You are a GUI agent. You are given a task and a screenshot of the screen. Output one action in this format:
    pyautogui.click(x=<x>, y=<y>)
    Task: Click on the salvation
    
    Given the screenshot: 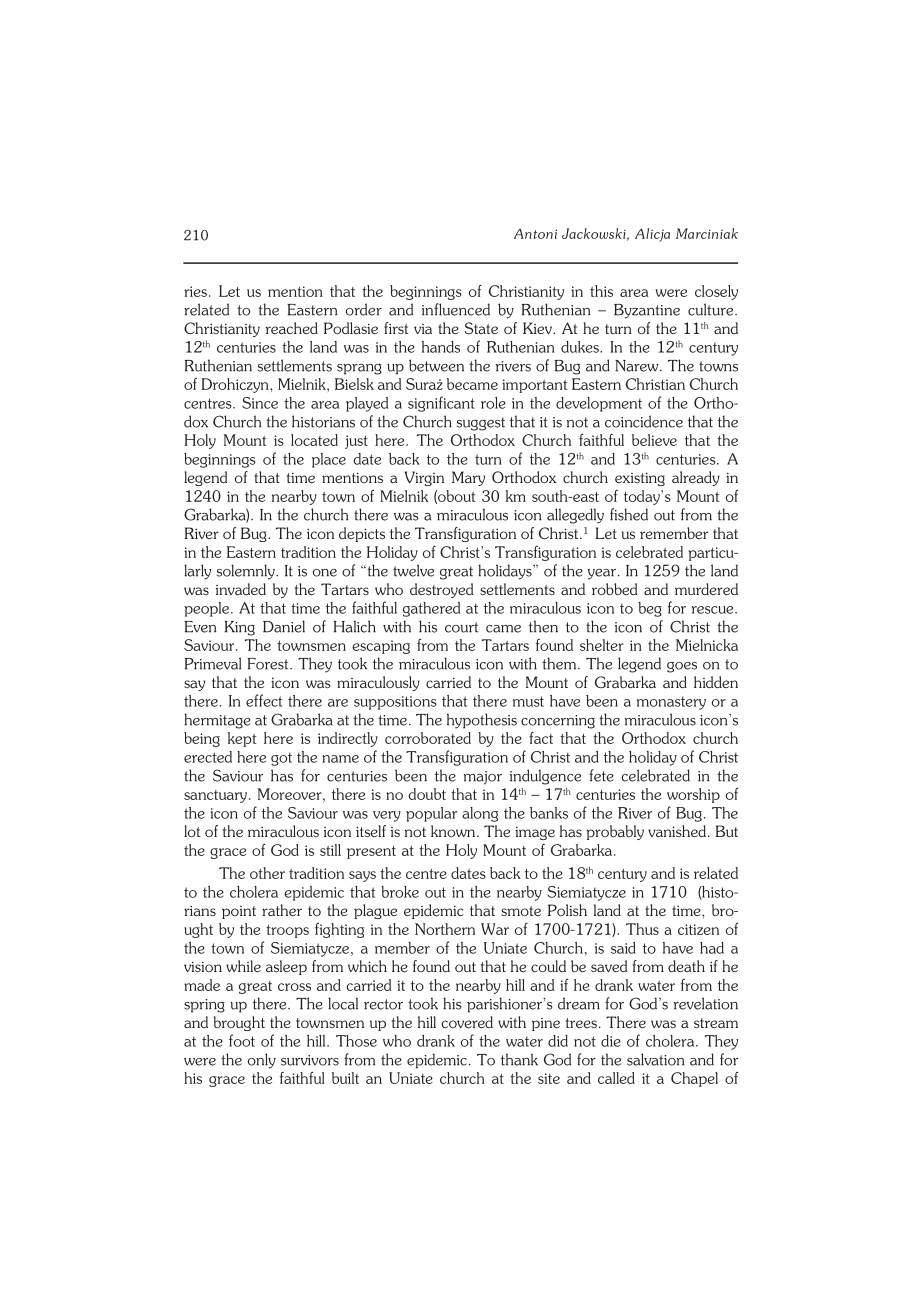 What is the action you would take?
    pyautogui.click(x=656, y=1059)
